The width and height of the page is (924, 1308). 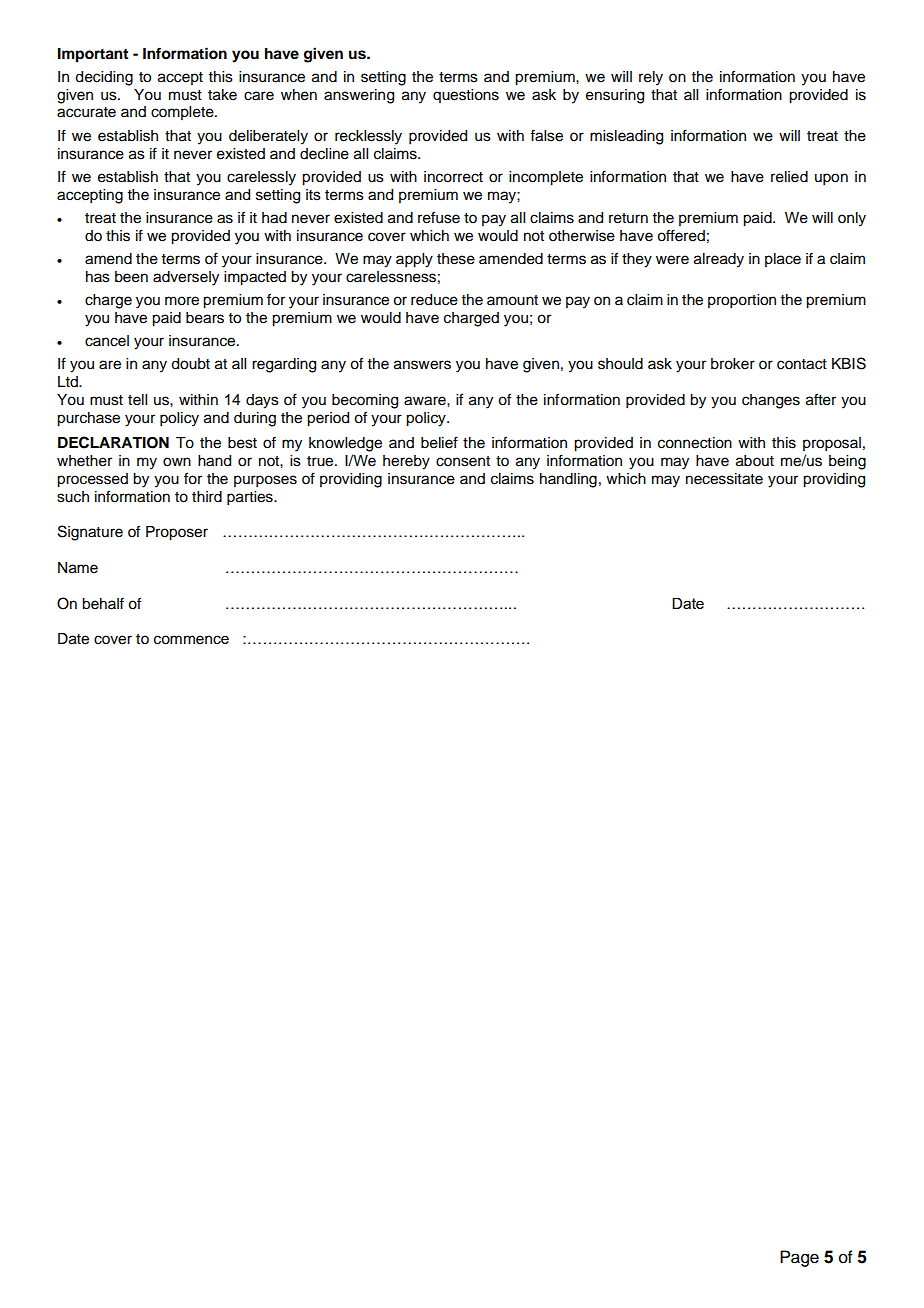 What do you see at coordinates (847, 462) in the page?
I see `being` at bounding box center [847, 462].
